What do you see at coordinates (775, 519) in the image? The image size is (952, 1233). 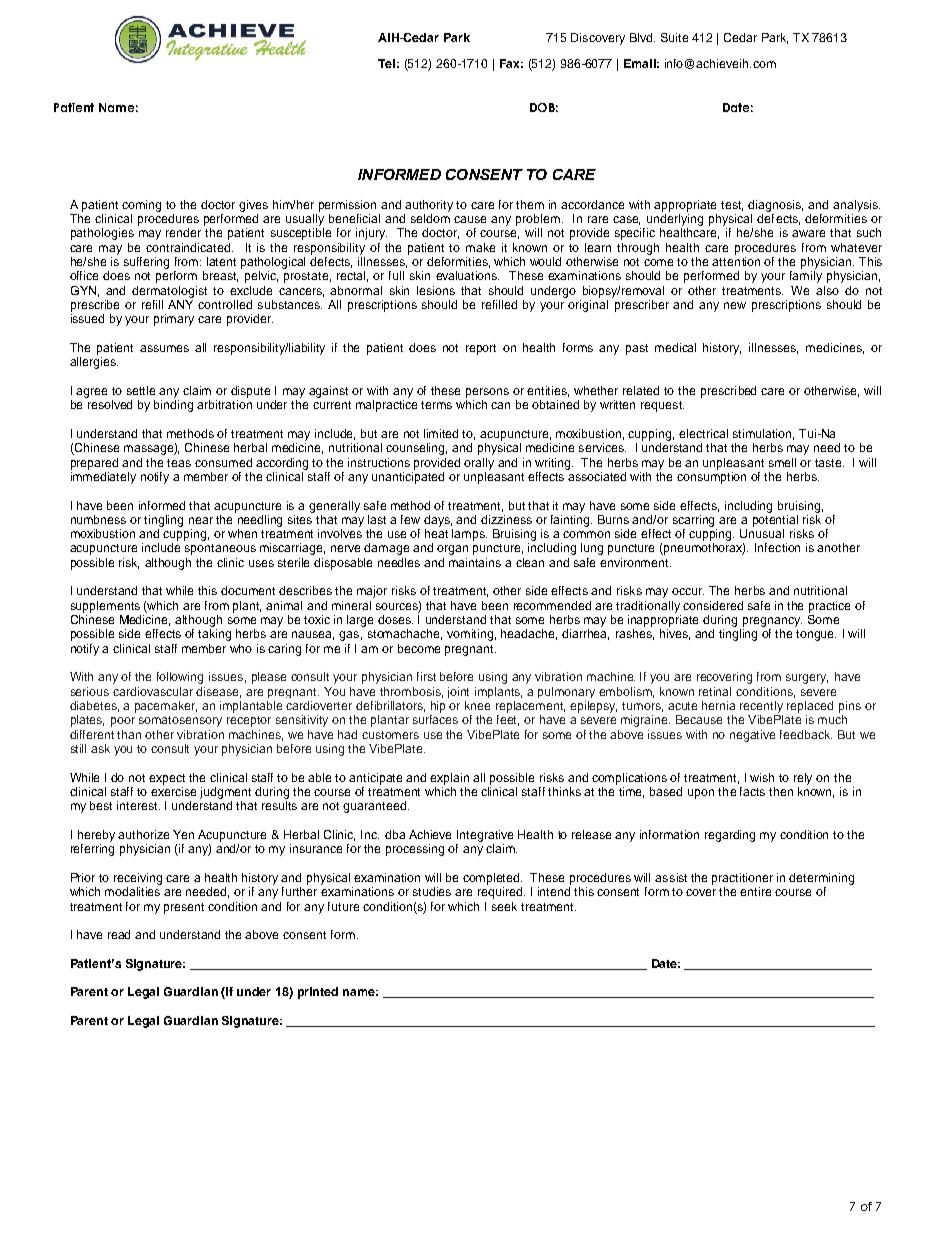 I see `potential` at bounding box center [775, 519].
